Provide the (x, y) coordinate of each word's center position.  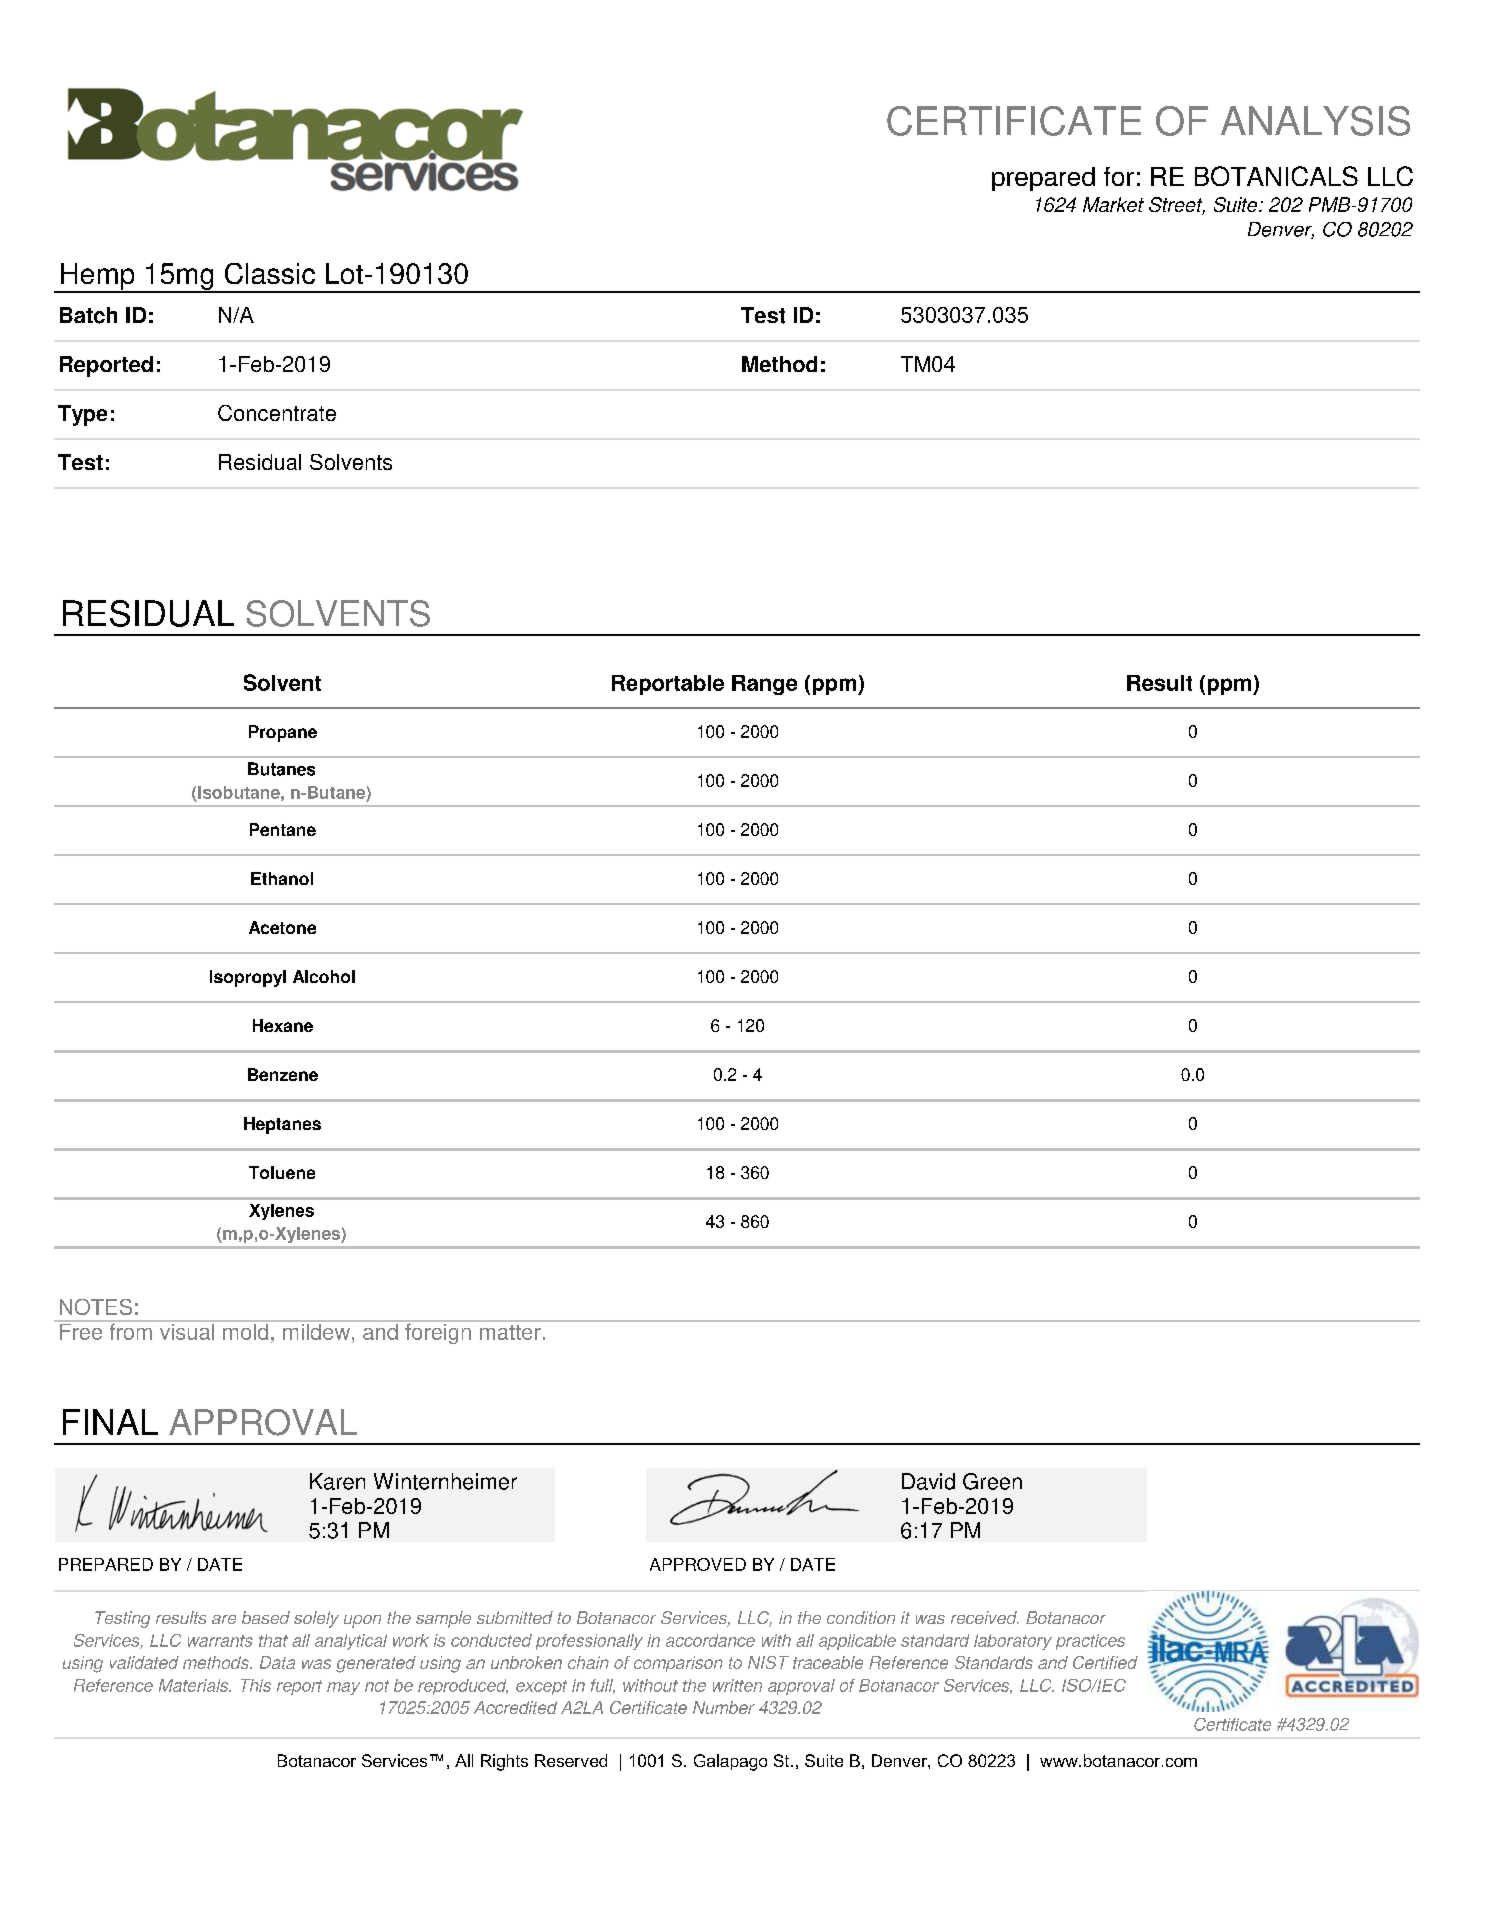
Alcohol (324, 976)
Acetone (282, 927)
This (256, 1685)
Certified (1105, 1662)
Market (1113, 204)
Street (1177, 206)
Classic (270, 273)
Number (724, 1707)
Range (764, 685)
